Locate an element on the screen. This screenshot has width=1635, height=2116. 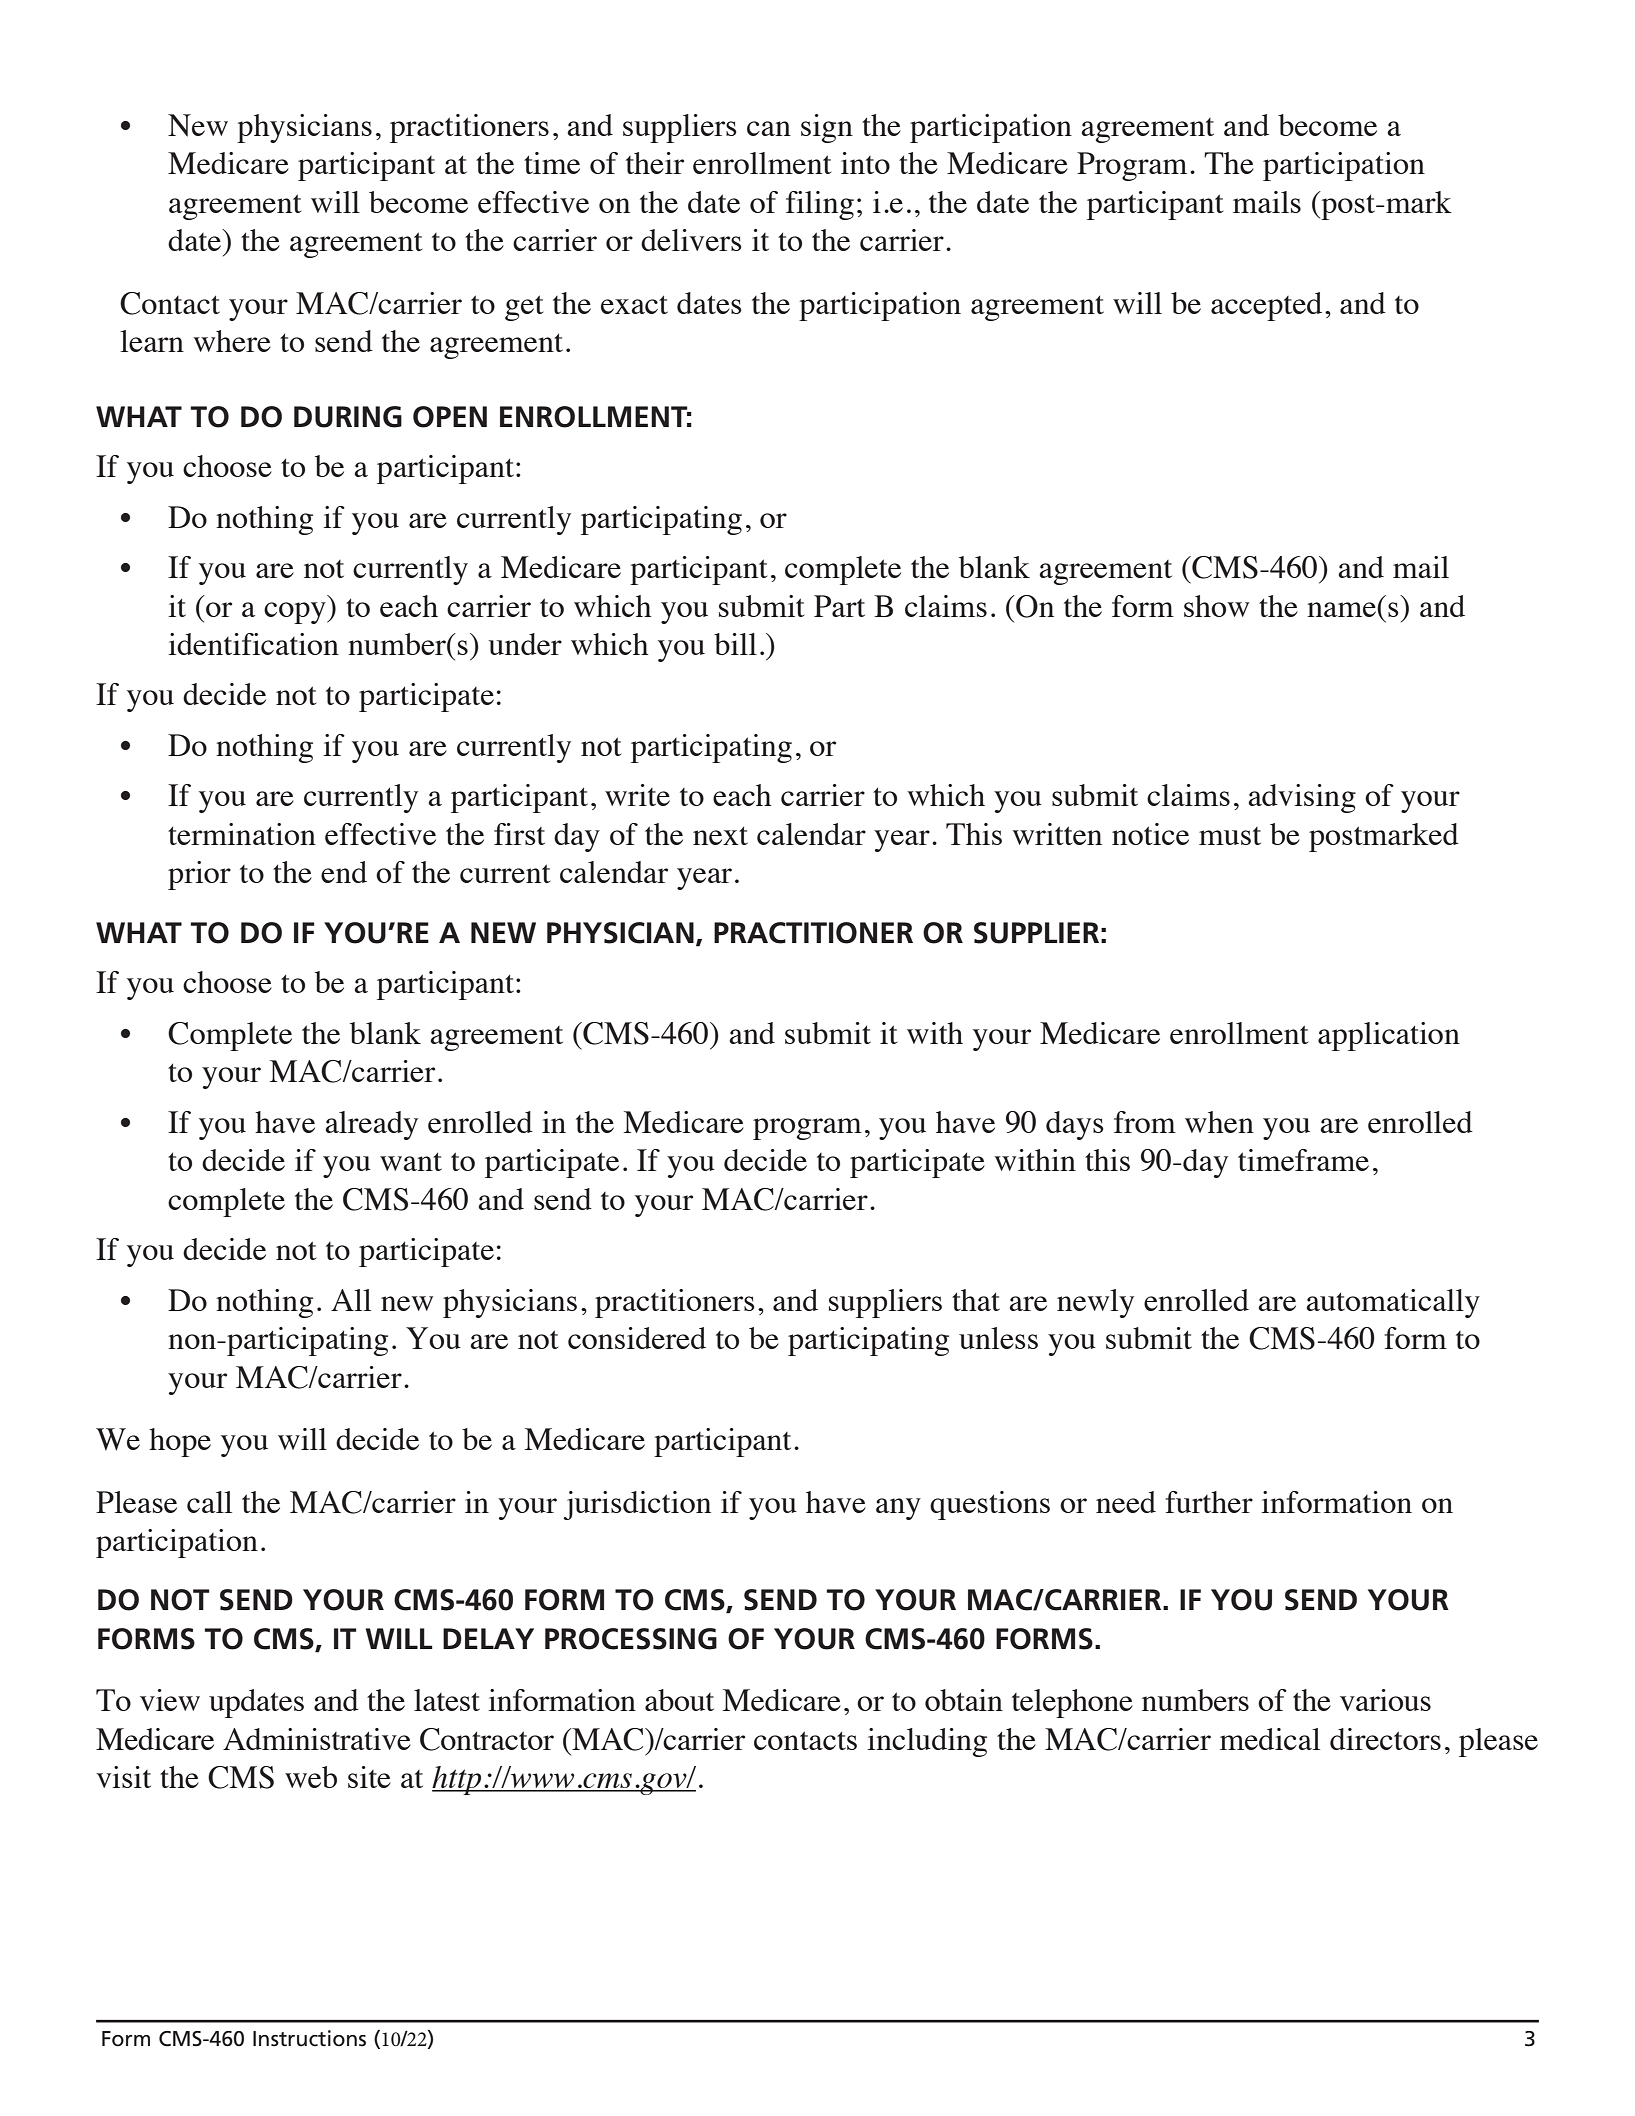
further is located at coordinates (1209, 1502).
